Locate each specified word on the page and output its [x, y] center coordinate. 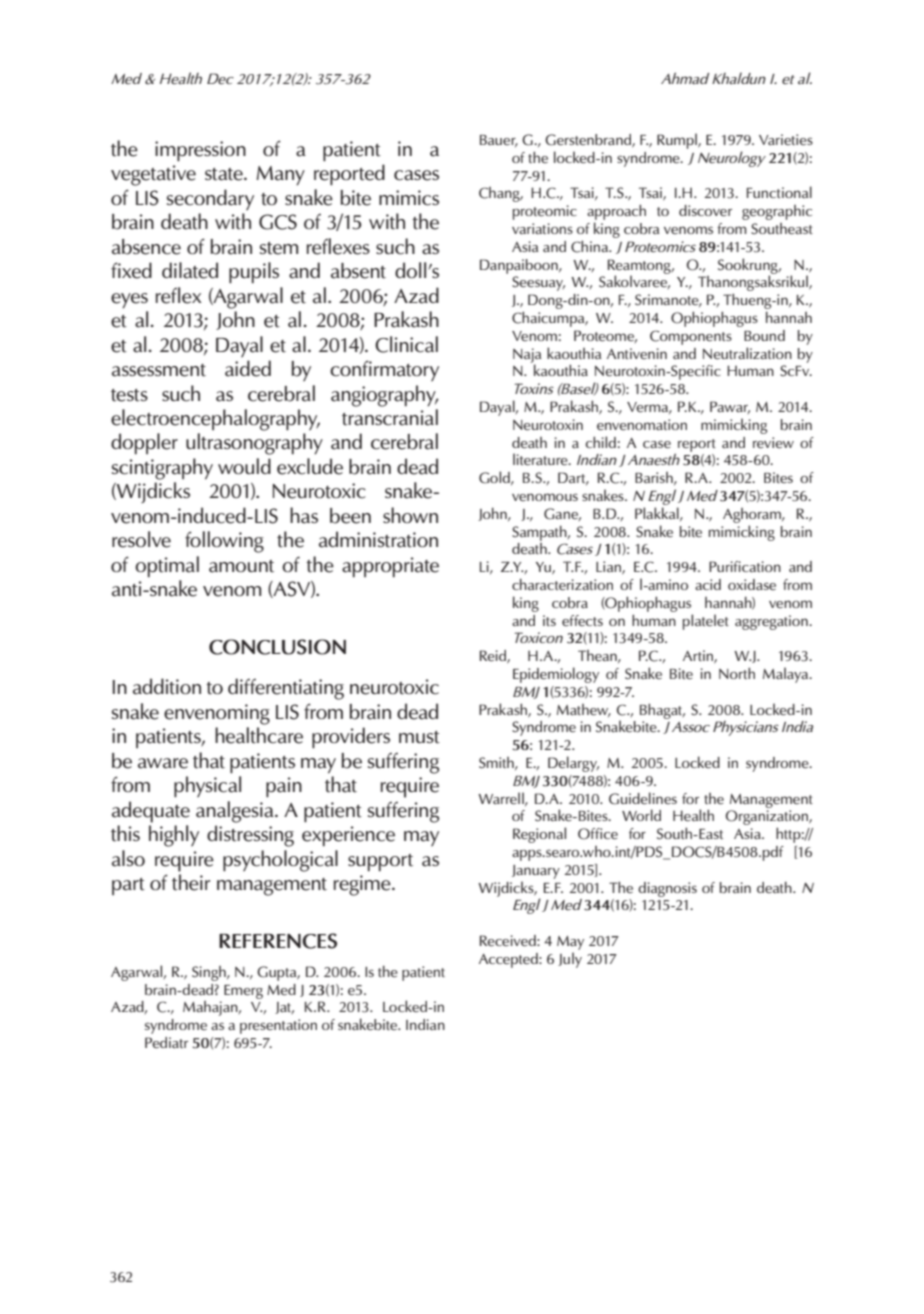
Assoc [691, 727]
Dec [220, 79]
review [773, 443]
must [419, 737]
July [570, 960]
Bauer [499, 141]
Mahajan [211, 1008]
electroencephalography [215, 420]
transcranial [390, 417]
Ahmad [685, 78]
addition [167, 686]
